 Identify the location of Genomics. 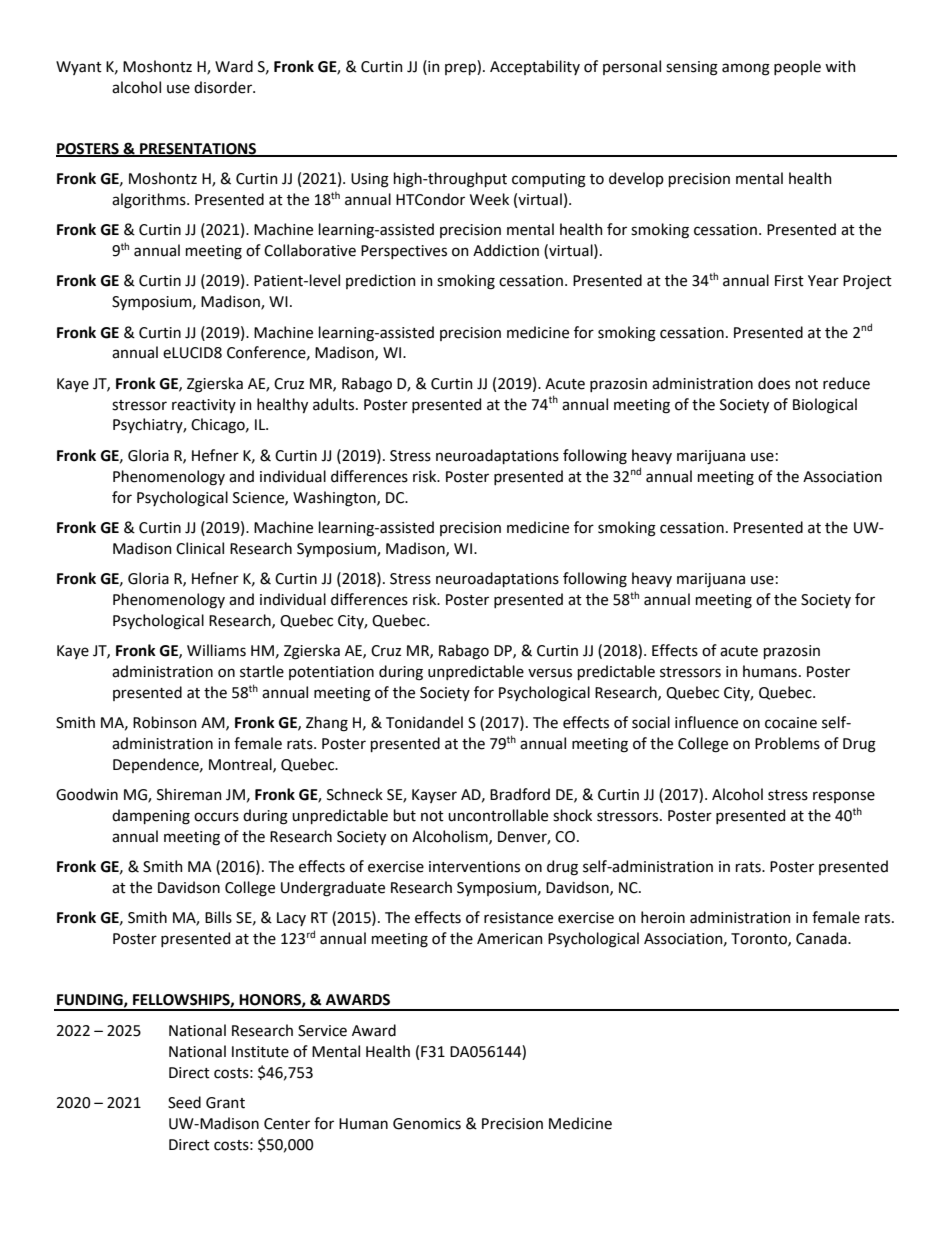
(427, 1124).
